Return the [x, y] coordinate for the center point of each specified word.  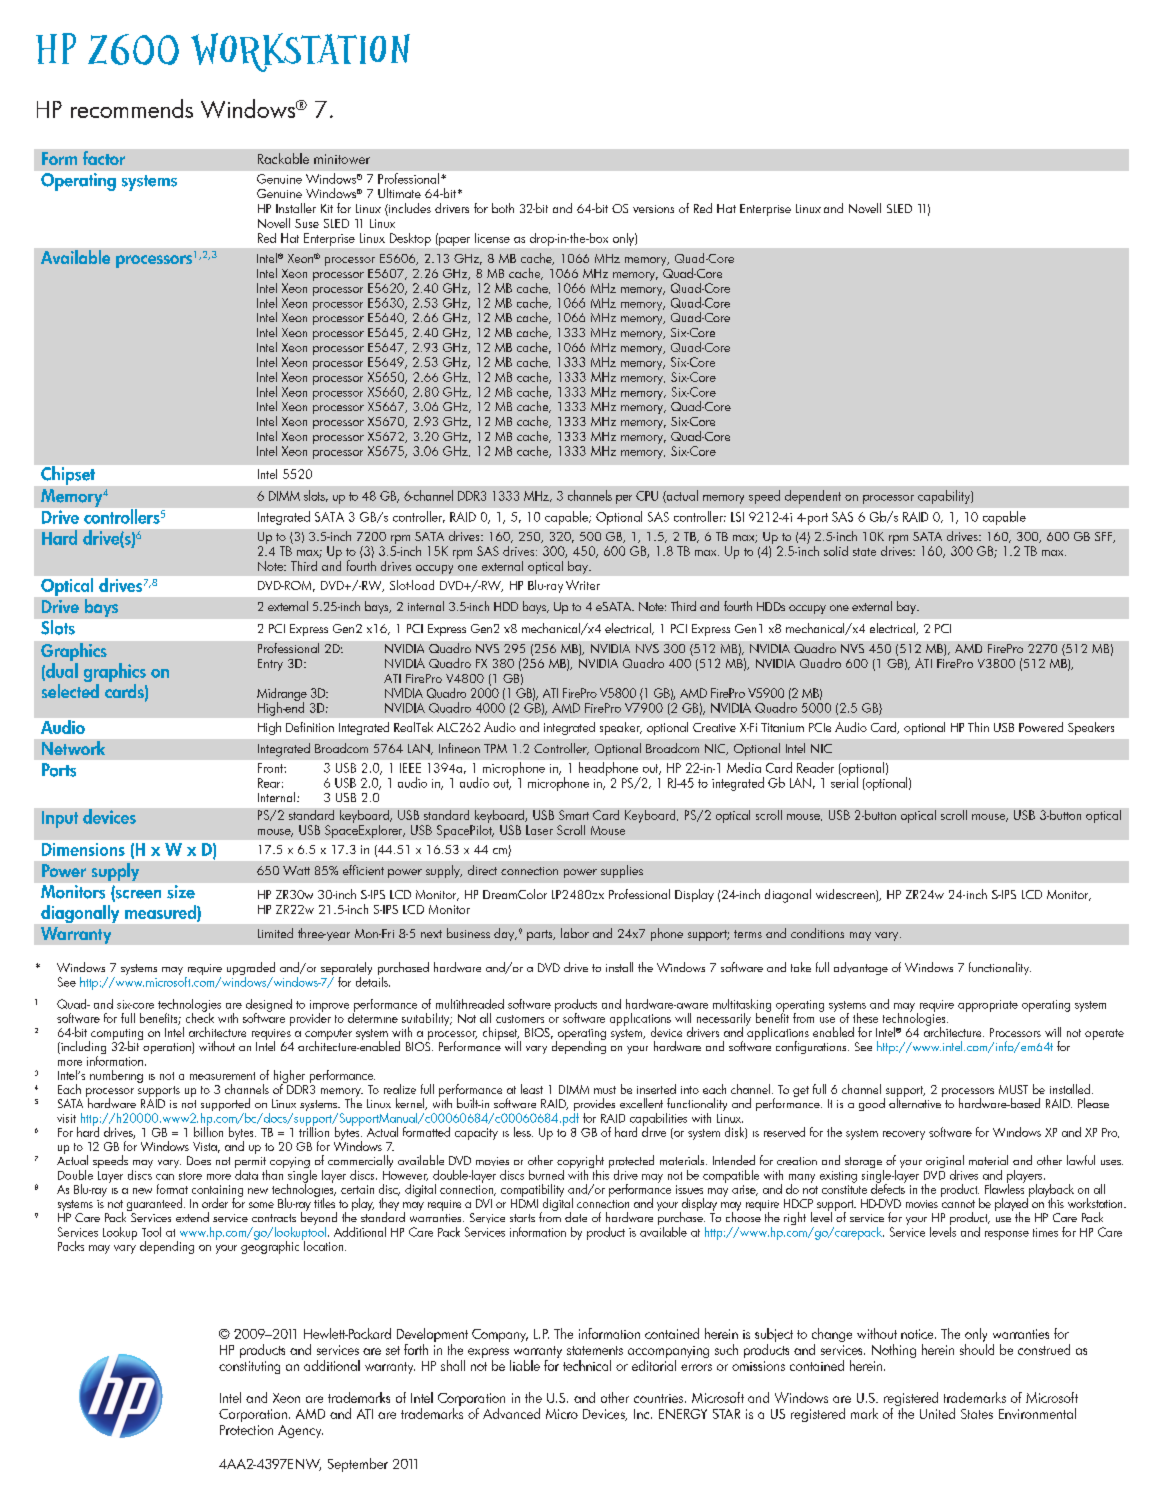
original [945, 1163]
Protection [246, 1430]
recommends [132, 108]
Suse [307, 223]
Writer [583, 585]
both [503, 208]
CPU [647, 496]
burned [546, 1175]
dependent [813, 497]
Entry [270, 665]
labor [575, 933]
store [190, 1176]
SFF [1105, 537]
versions [653, 209]
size [181, 892]
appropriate [988, 1006]
